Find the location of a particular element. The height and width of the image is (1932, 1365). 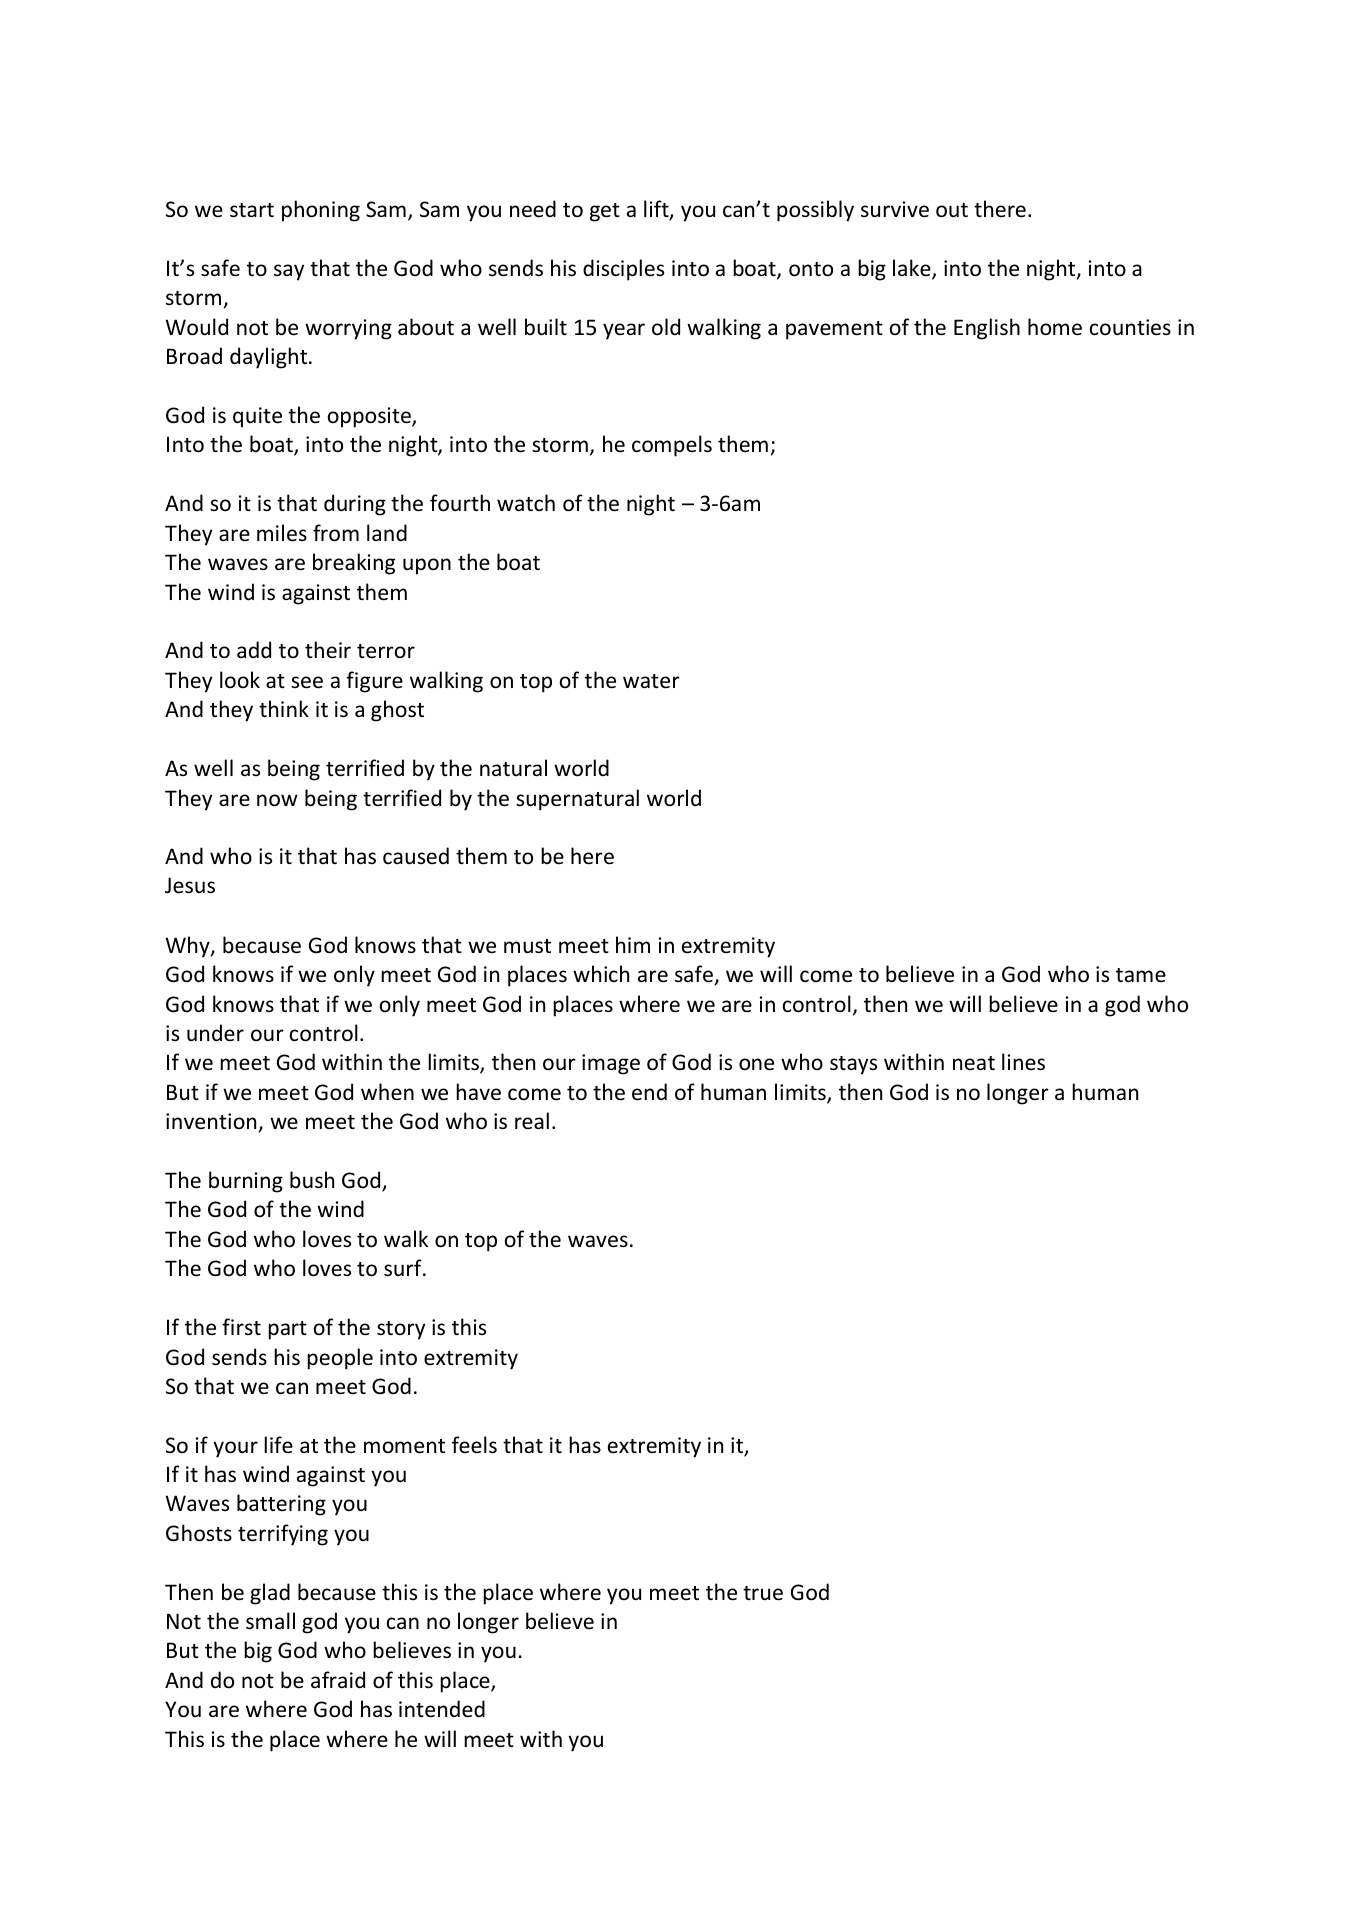

say is located at coordinates (289, 272).
